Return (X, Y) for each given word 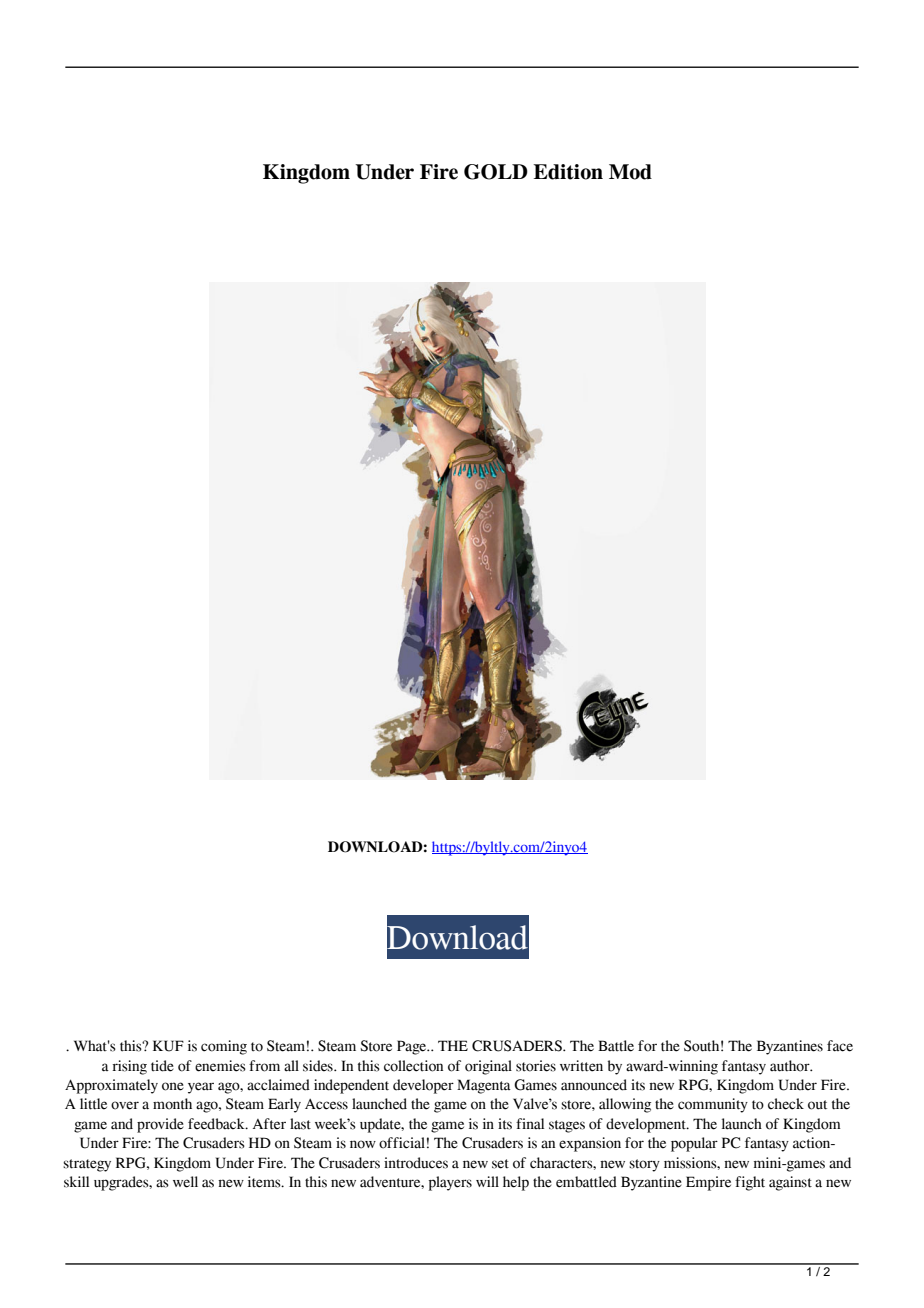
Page (413, 1047)
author (791, 1066)
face (840, 1046)
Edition (568, 172)
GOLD (496, 172)
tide (162, 1066)
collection (413, 1066)
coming (224, 1047)
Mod (630, 172)
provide (160, 1125)
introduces (416, 1163)
